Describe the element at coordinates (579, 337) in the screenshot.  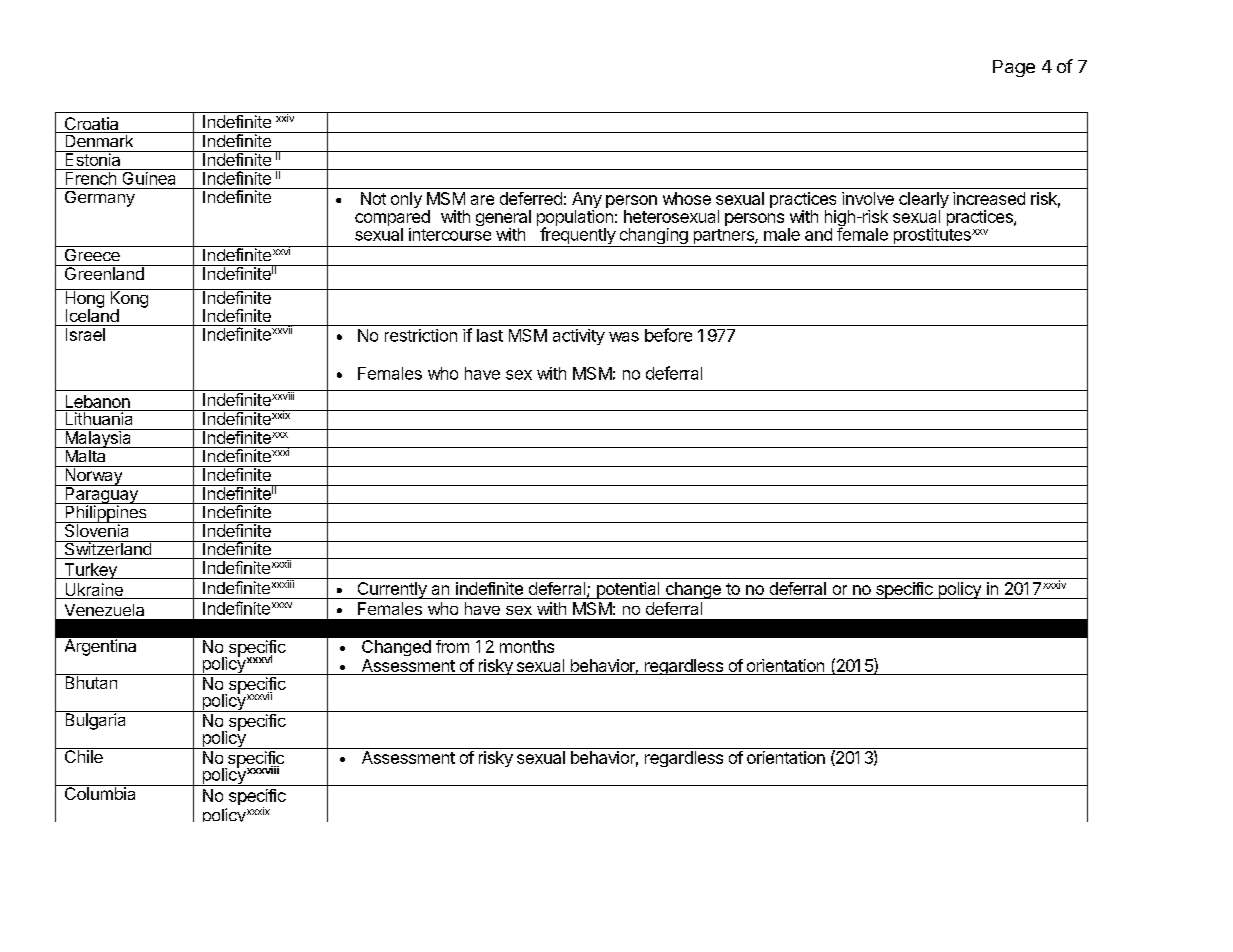
I see `activity` at that location.
